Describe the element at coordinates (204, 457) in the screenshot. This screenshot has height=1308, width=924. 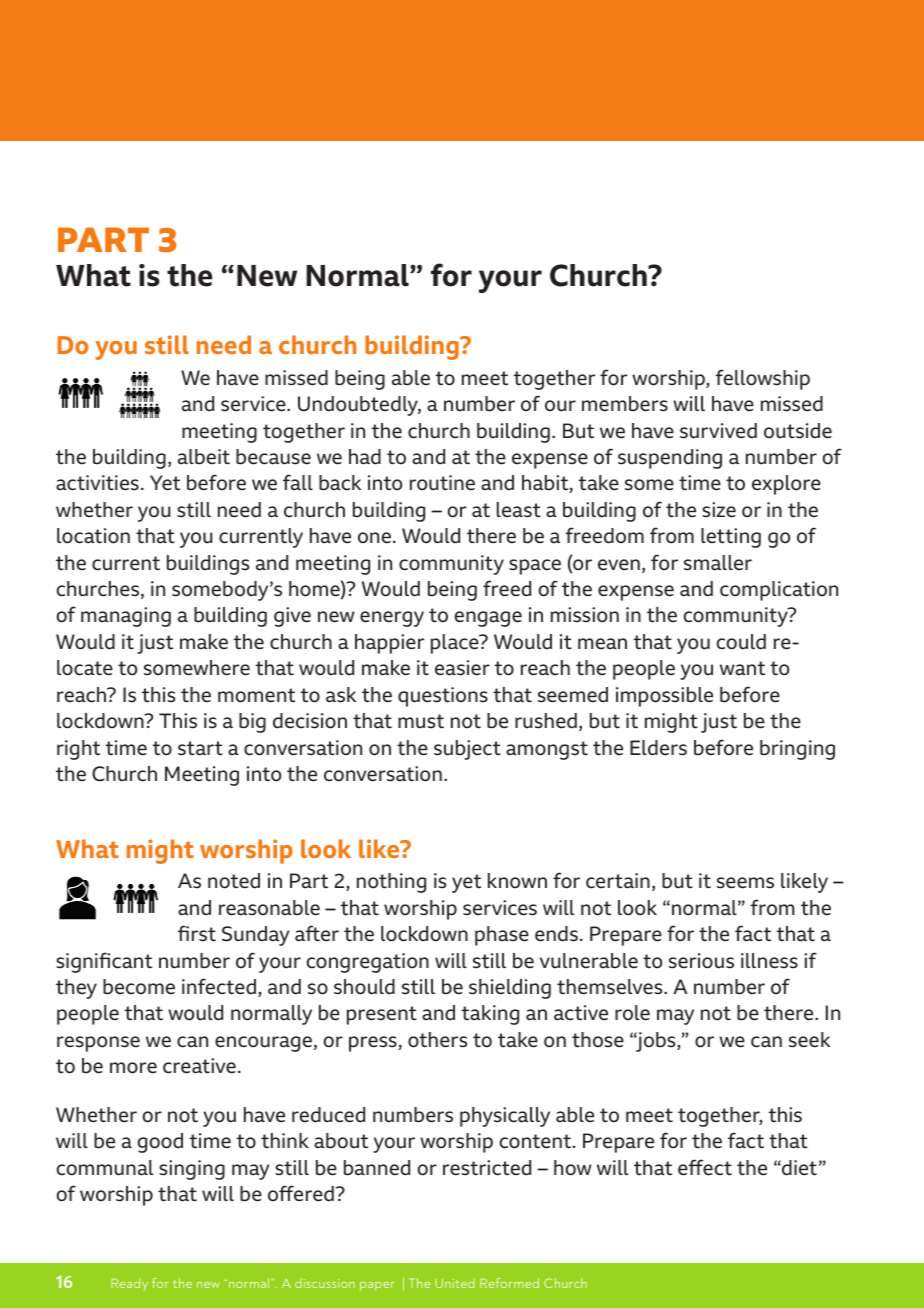
I see `albeit` at that location.
